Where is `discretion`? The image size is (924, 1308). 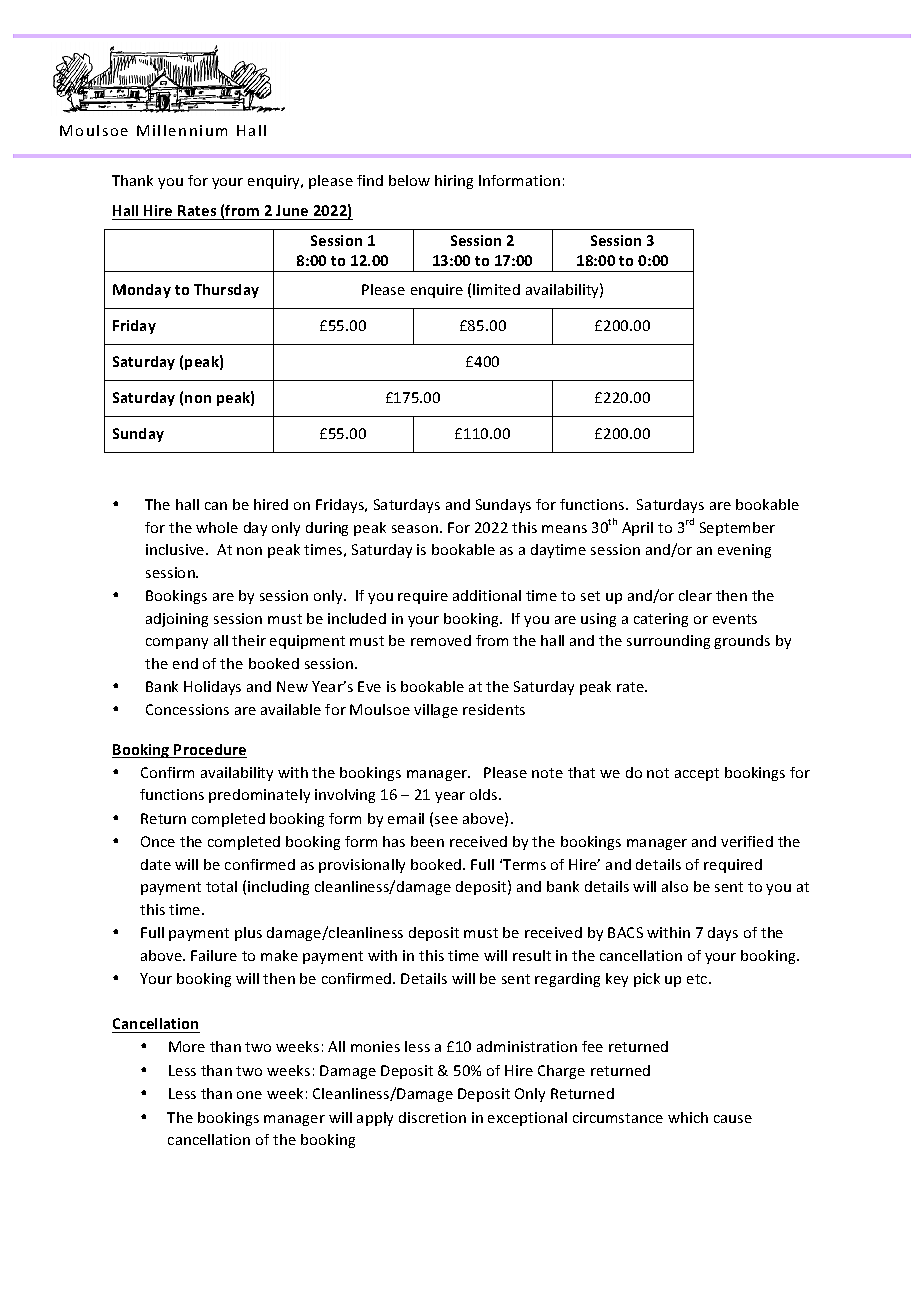 discretion is located at coordinates (432, 1117).
